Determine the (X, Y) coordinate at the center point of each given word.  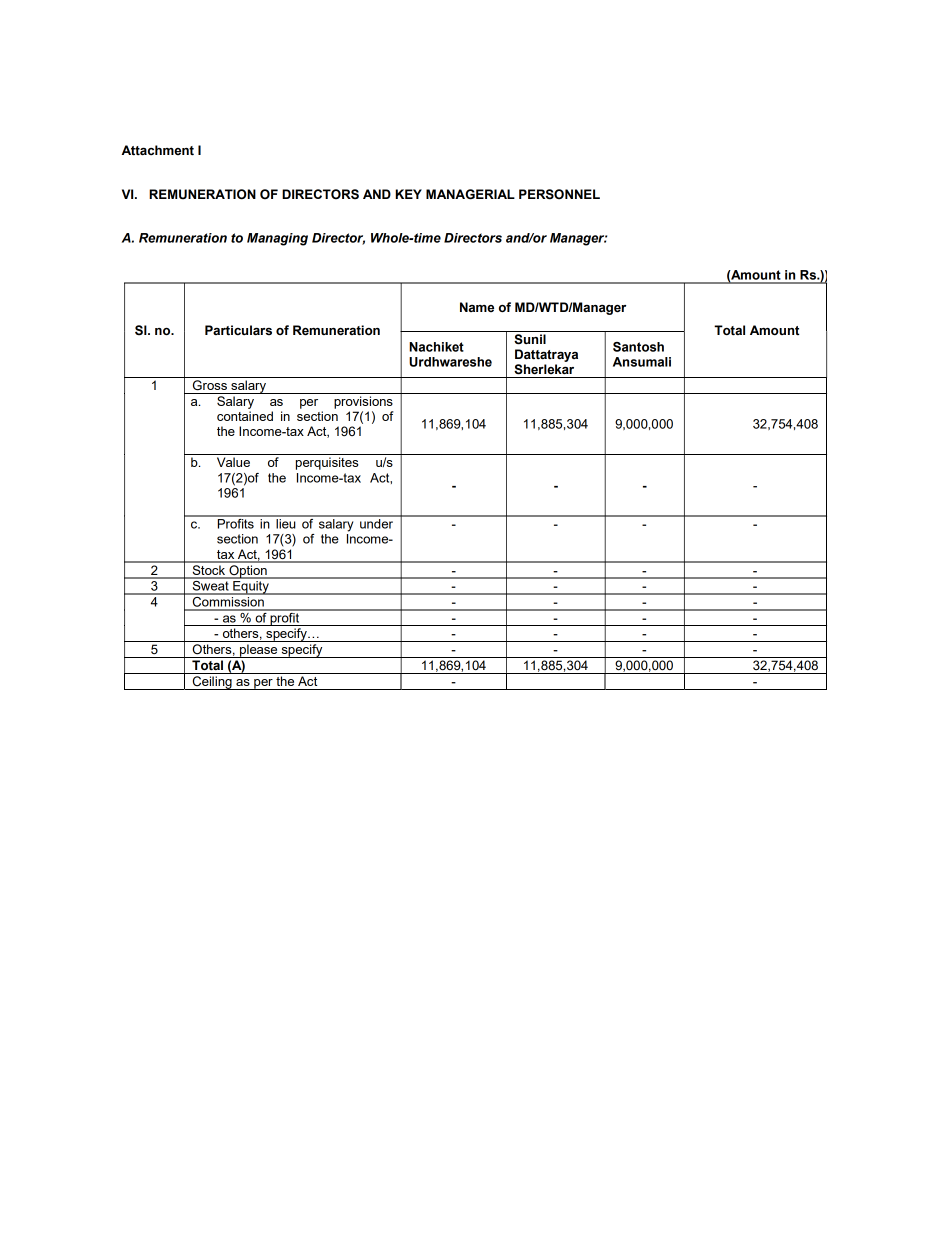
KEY (408, 194)
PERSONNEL (559, 194)
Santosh (638, 347)
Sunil (530, 339)
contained (245, 416)
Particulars (238, 330)
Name (477, 307)
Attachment (158, 150)
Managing (277, 239)
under (377, 522)
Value (233, 462)
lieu (286, 522)
